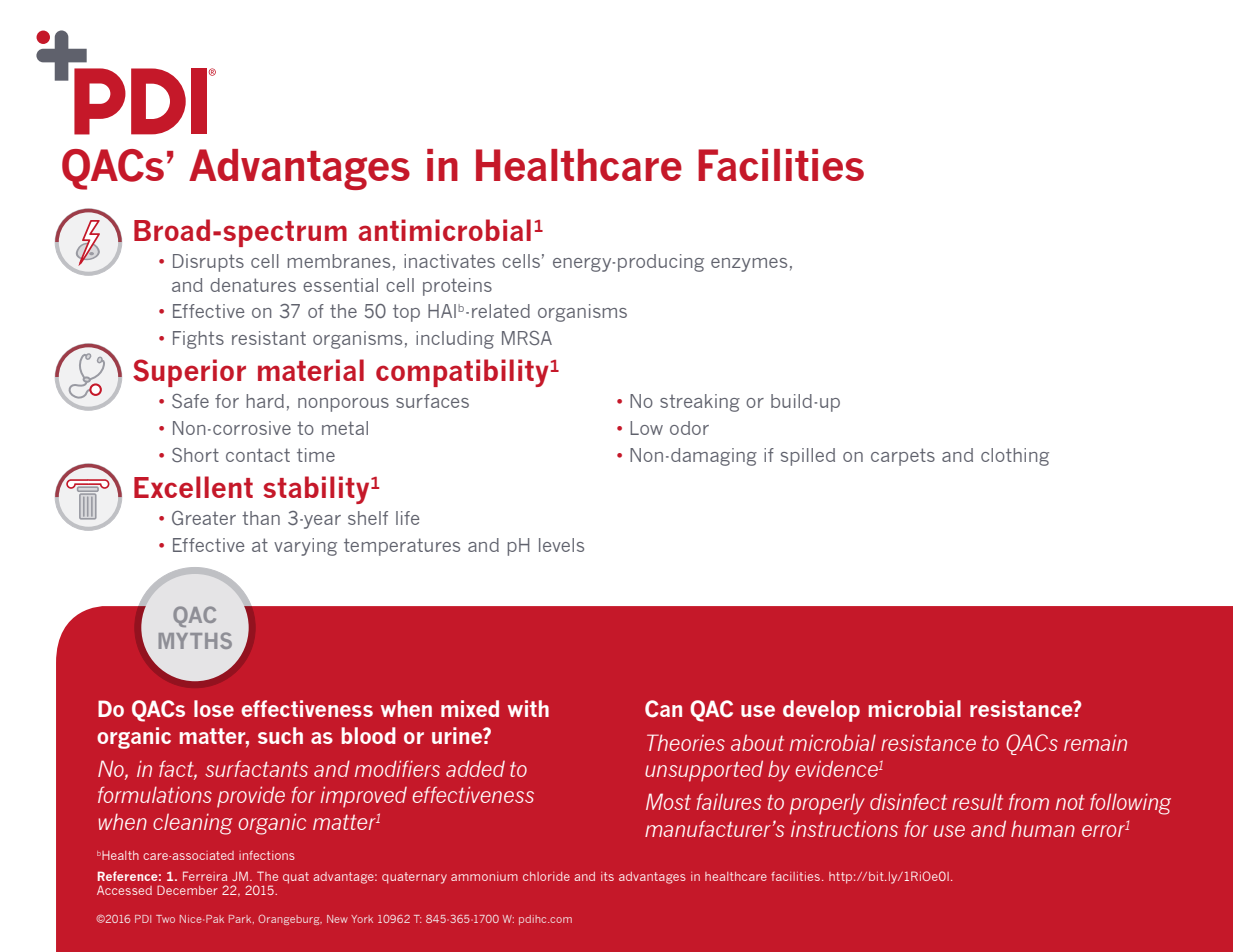 This document has width=1233, height=952. Describe the element at coordinates (821, 711) in the document. I see `develop` at that location.
